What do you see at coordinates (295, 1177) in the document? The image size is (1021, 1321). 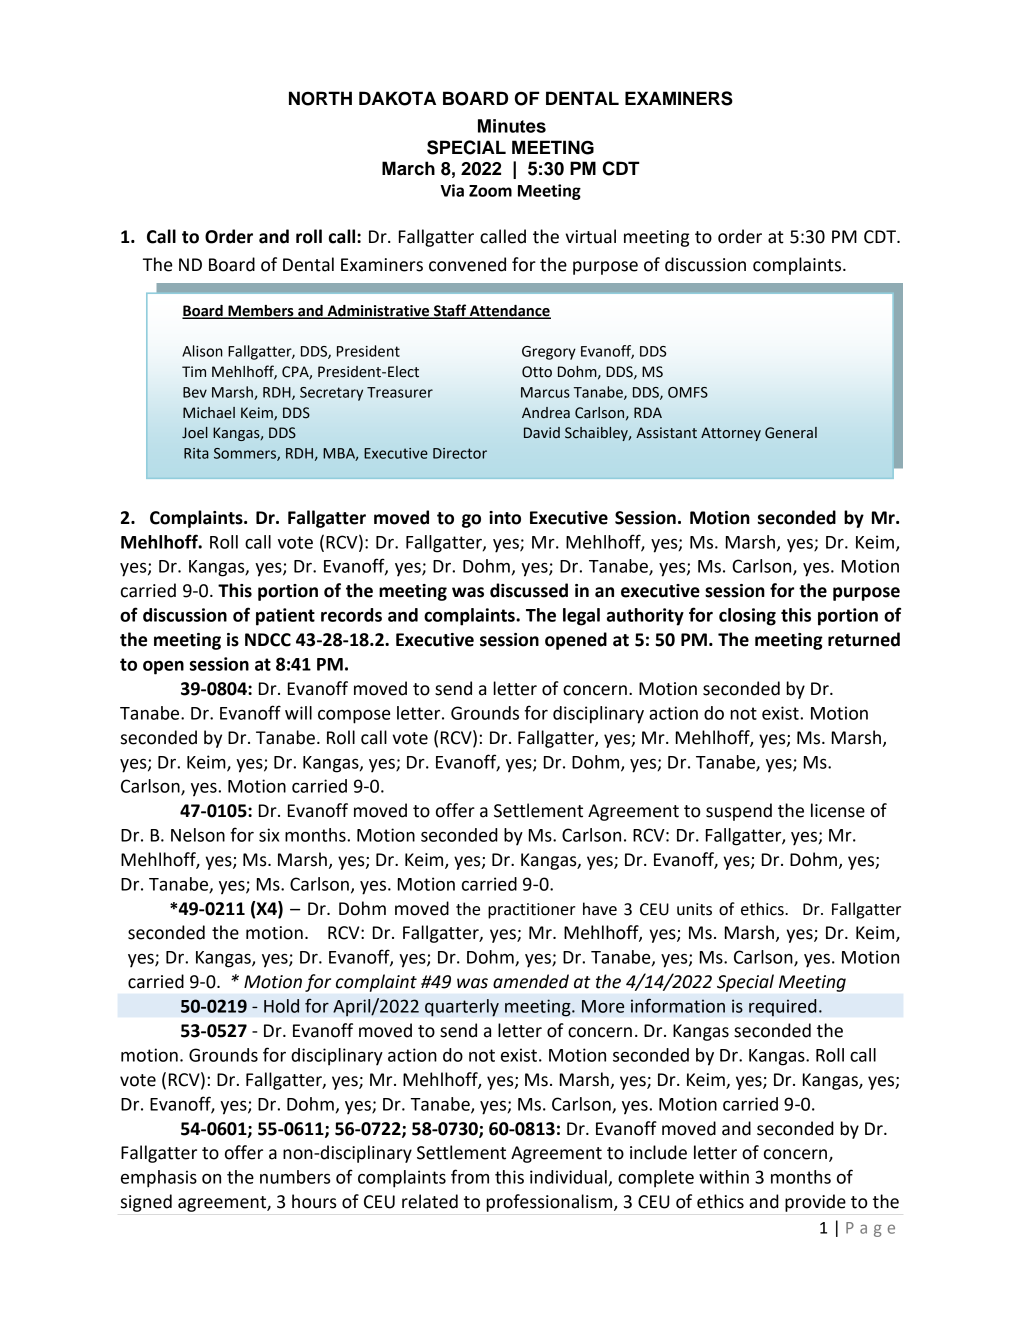 I see `numbers` at bounding box center [295, 1177].
